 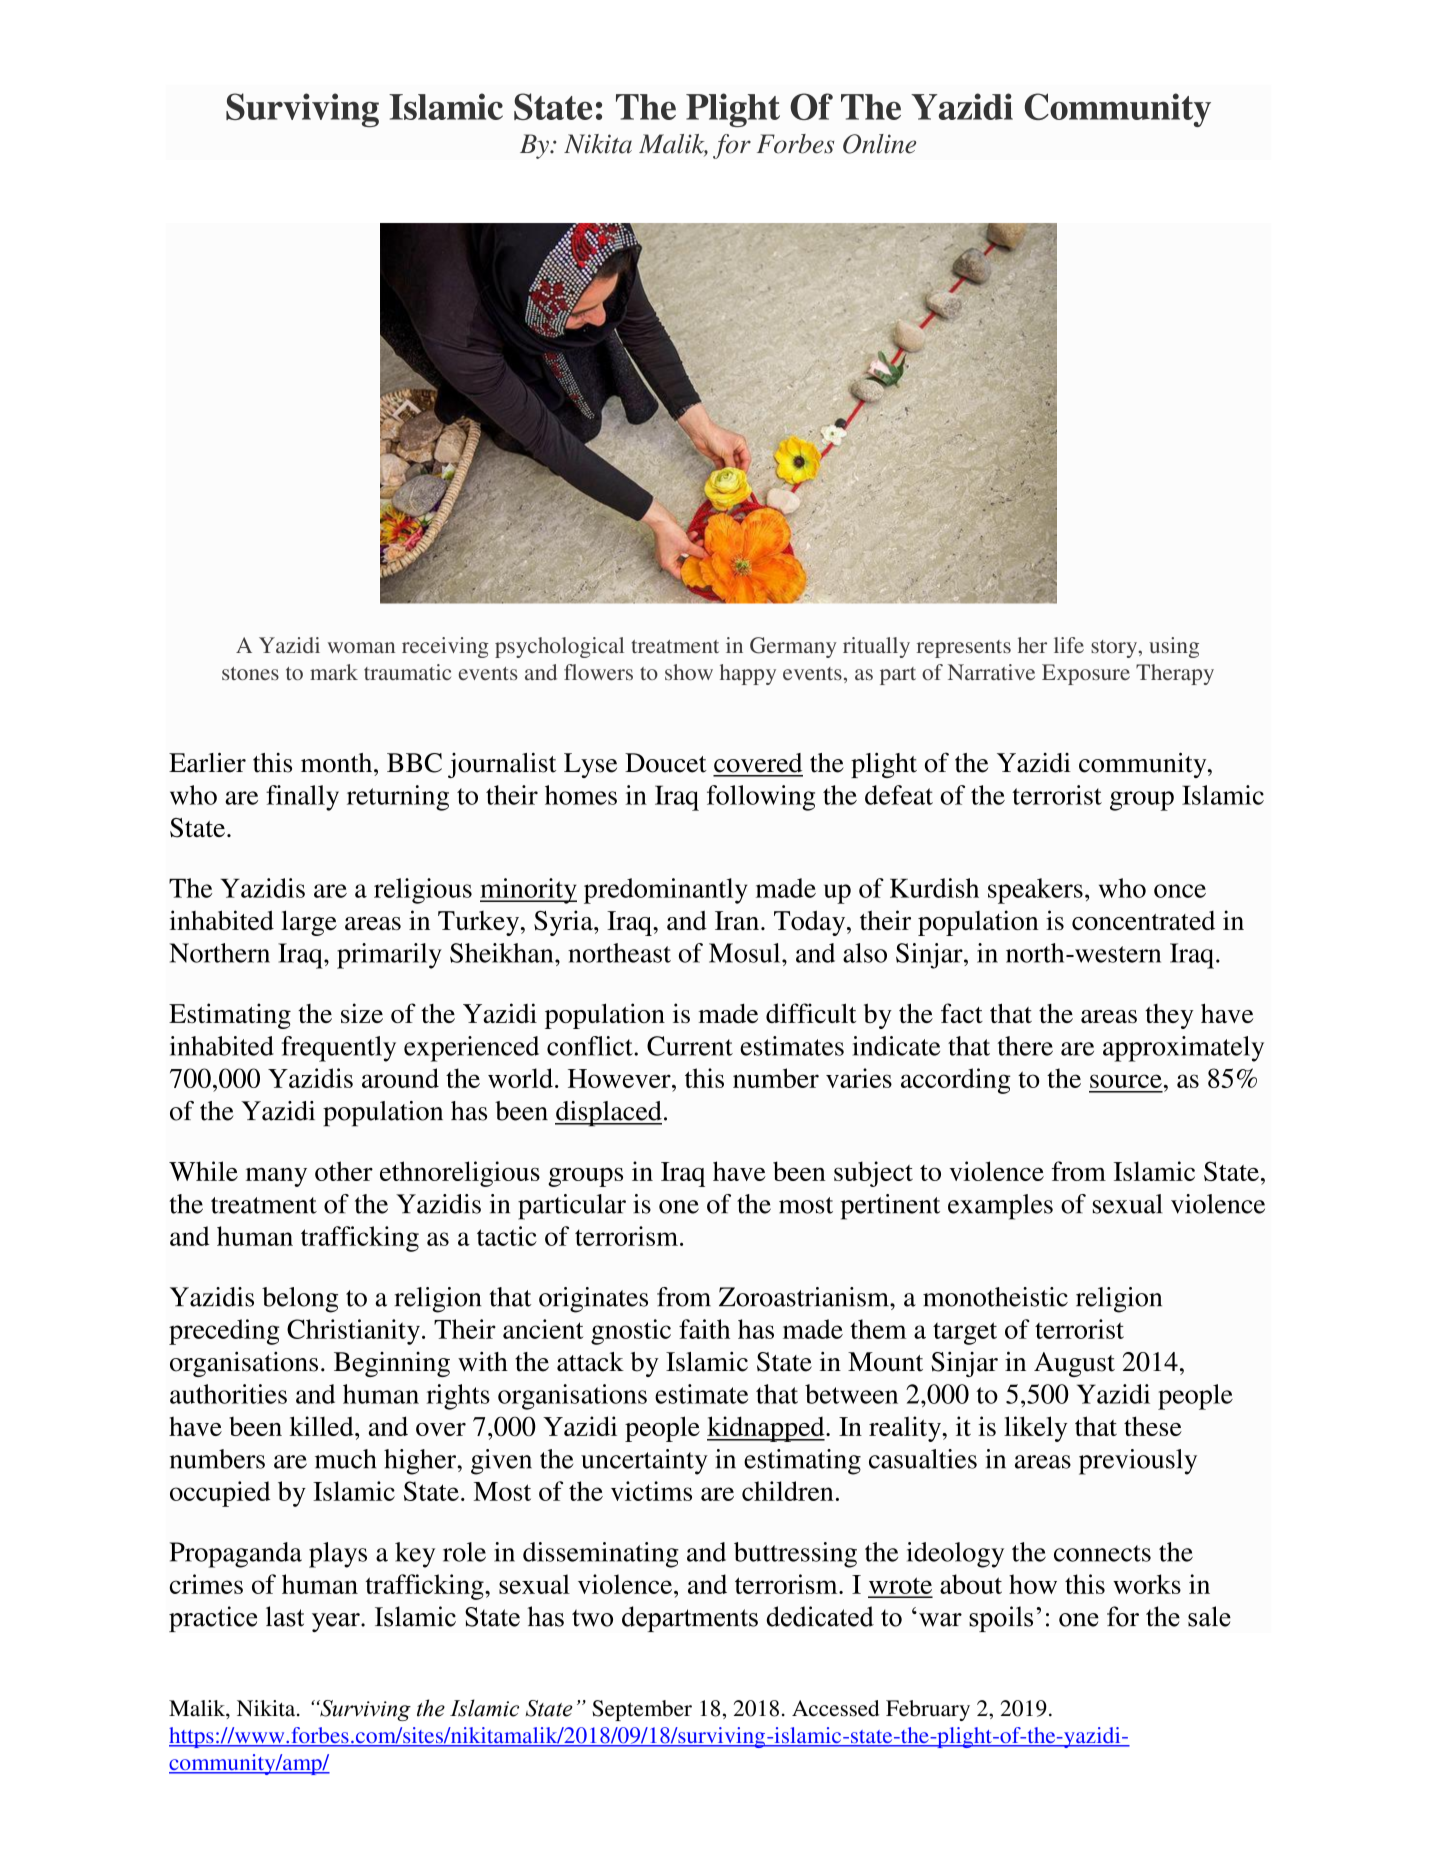 What do you see at coordinates (559, 647) in the screenshot?
I see `psychological` at bounding box center [559, 647].
